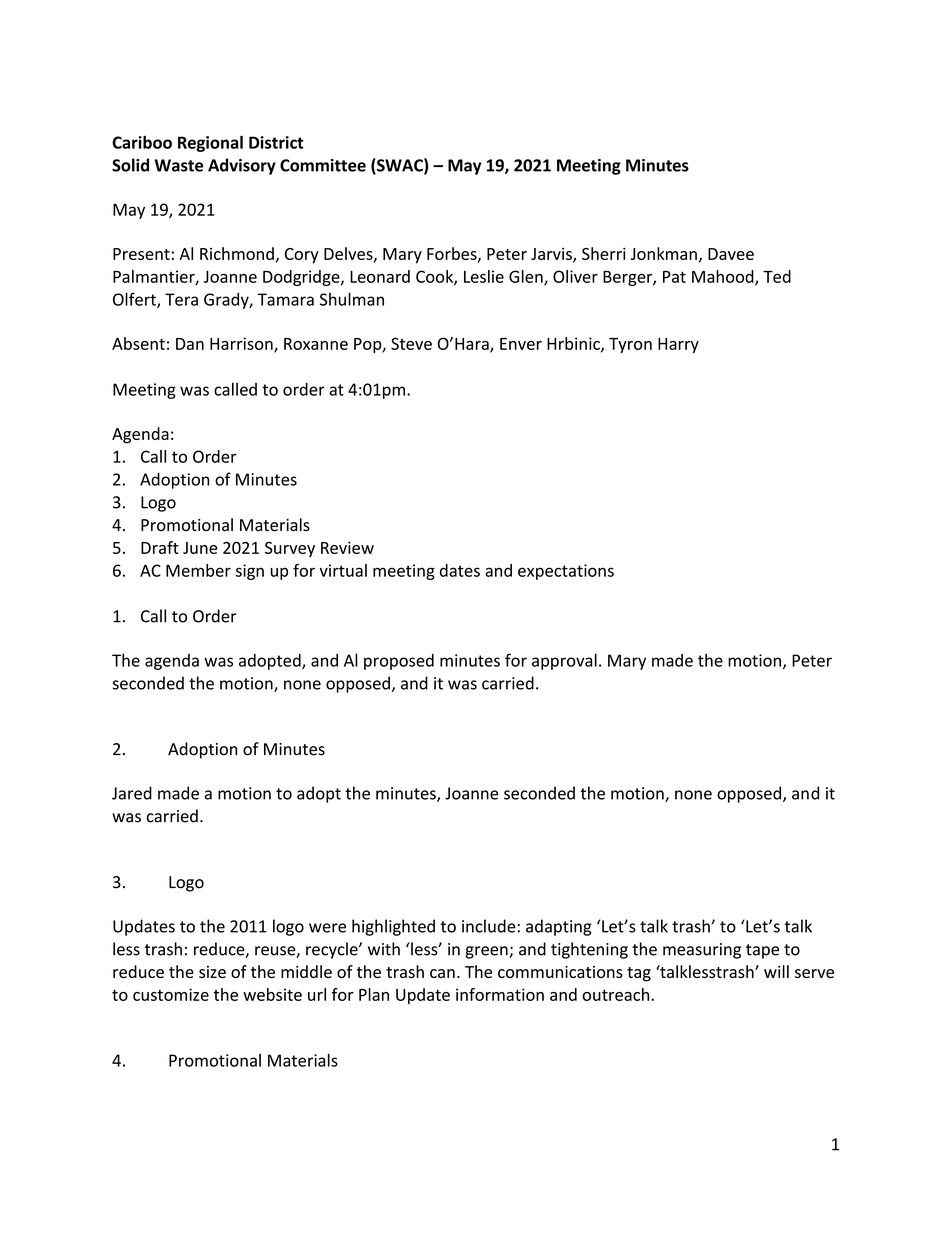 The width and height of the screenshot is (952, 1233). Describe the element at coordinates (564, 661) in the screenshot. I see `approval` at that location.
